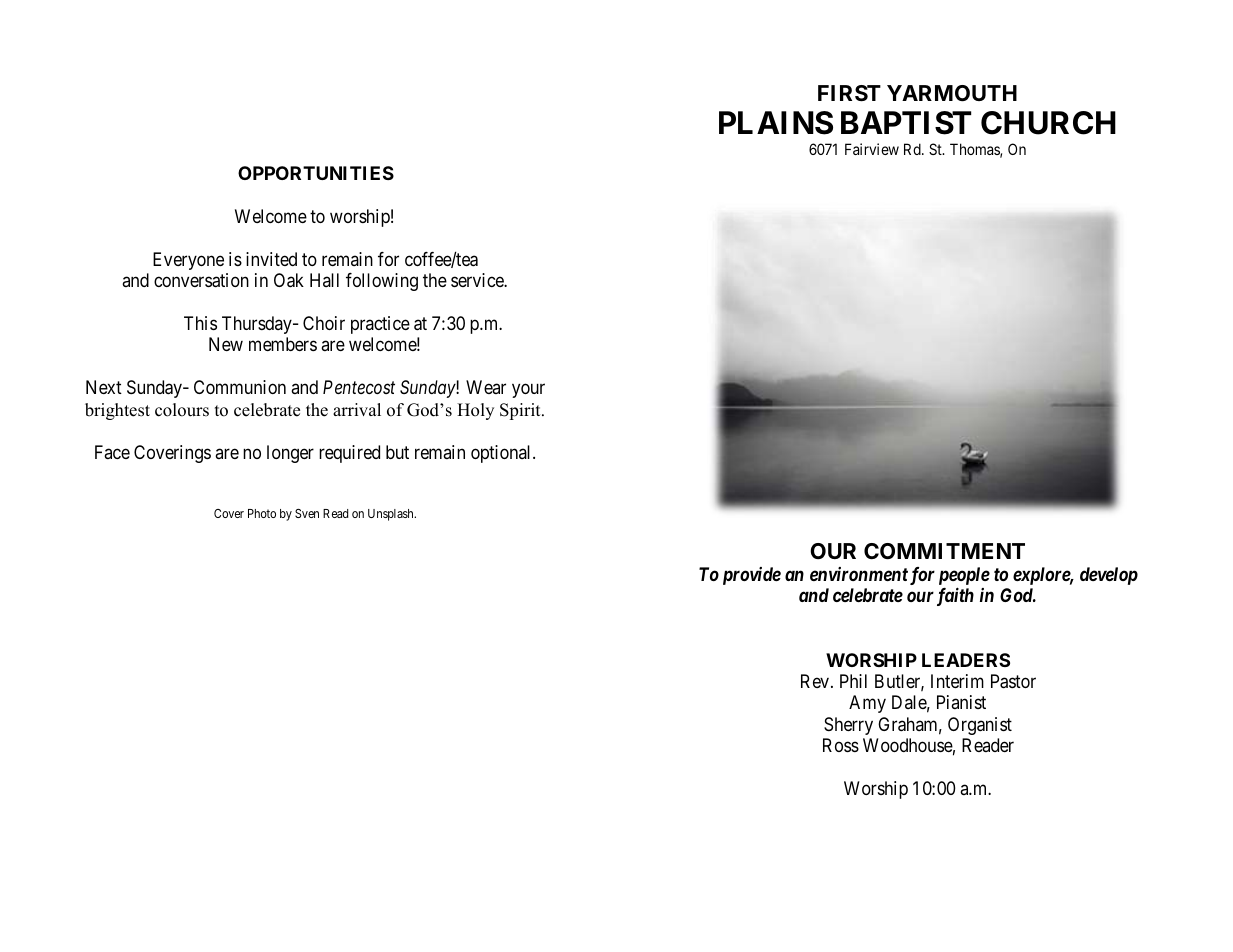 The height and width of the page is (952, 1233). Describe the element at coordinates (262, 513) in the page. I see `Photo` at that location.
